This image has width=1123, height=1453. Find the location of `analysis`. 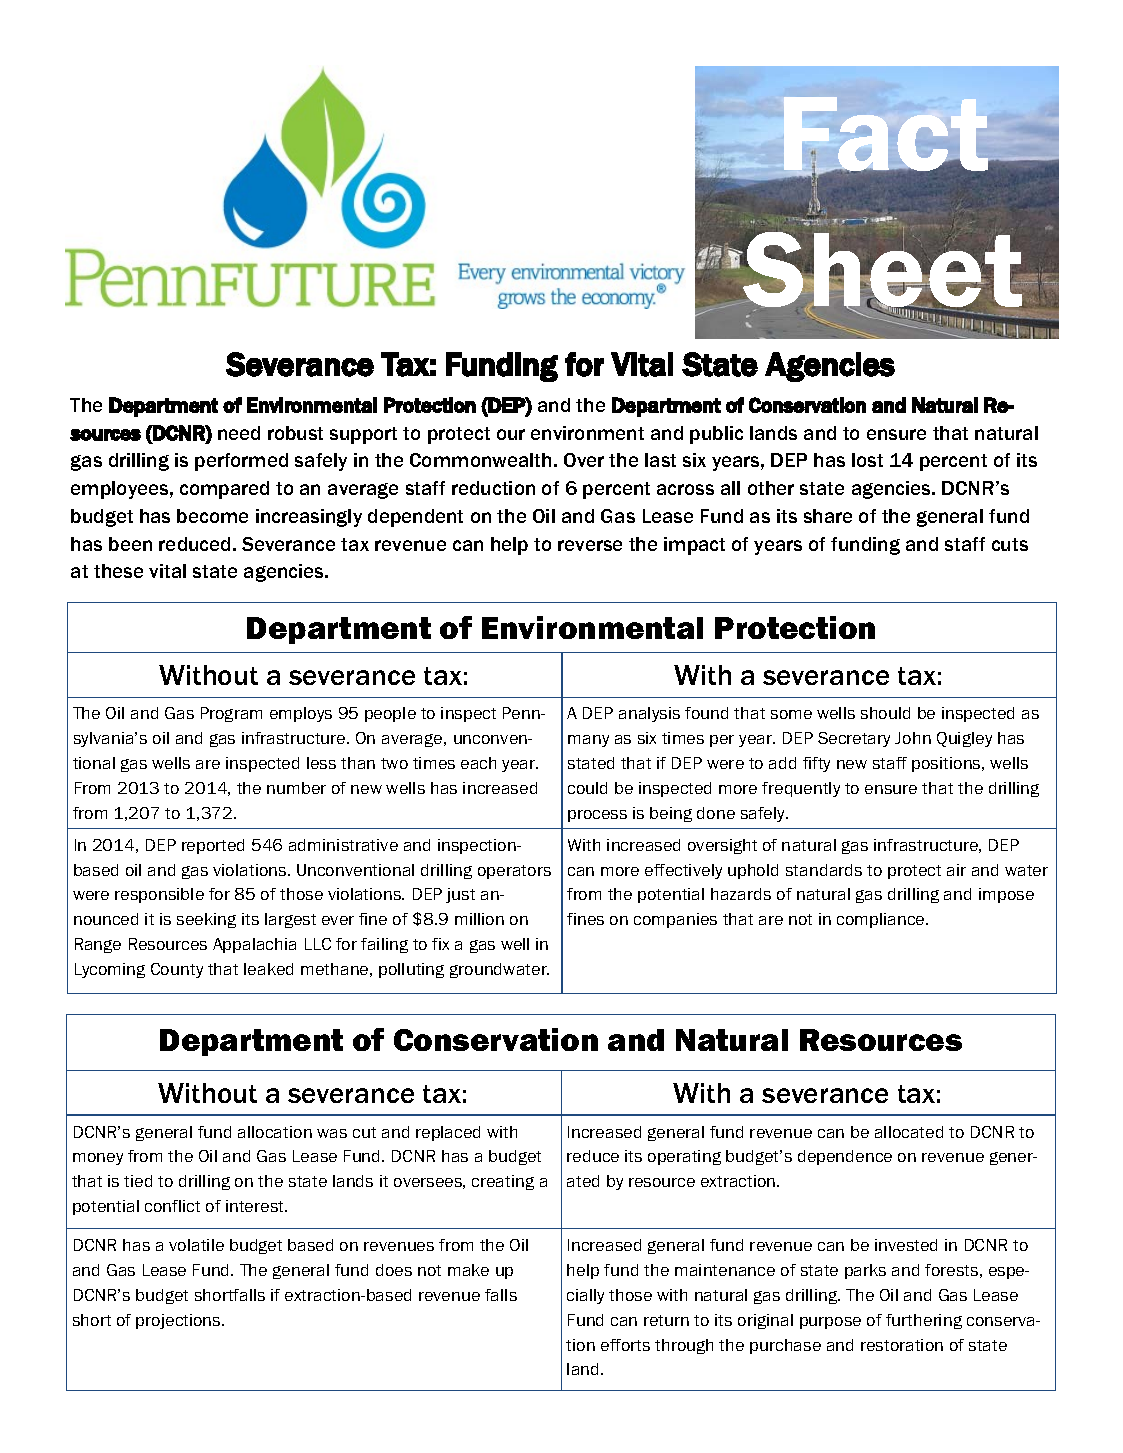

analysis is located at coordinates (649, 714).
